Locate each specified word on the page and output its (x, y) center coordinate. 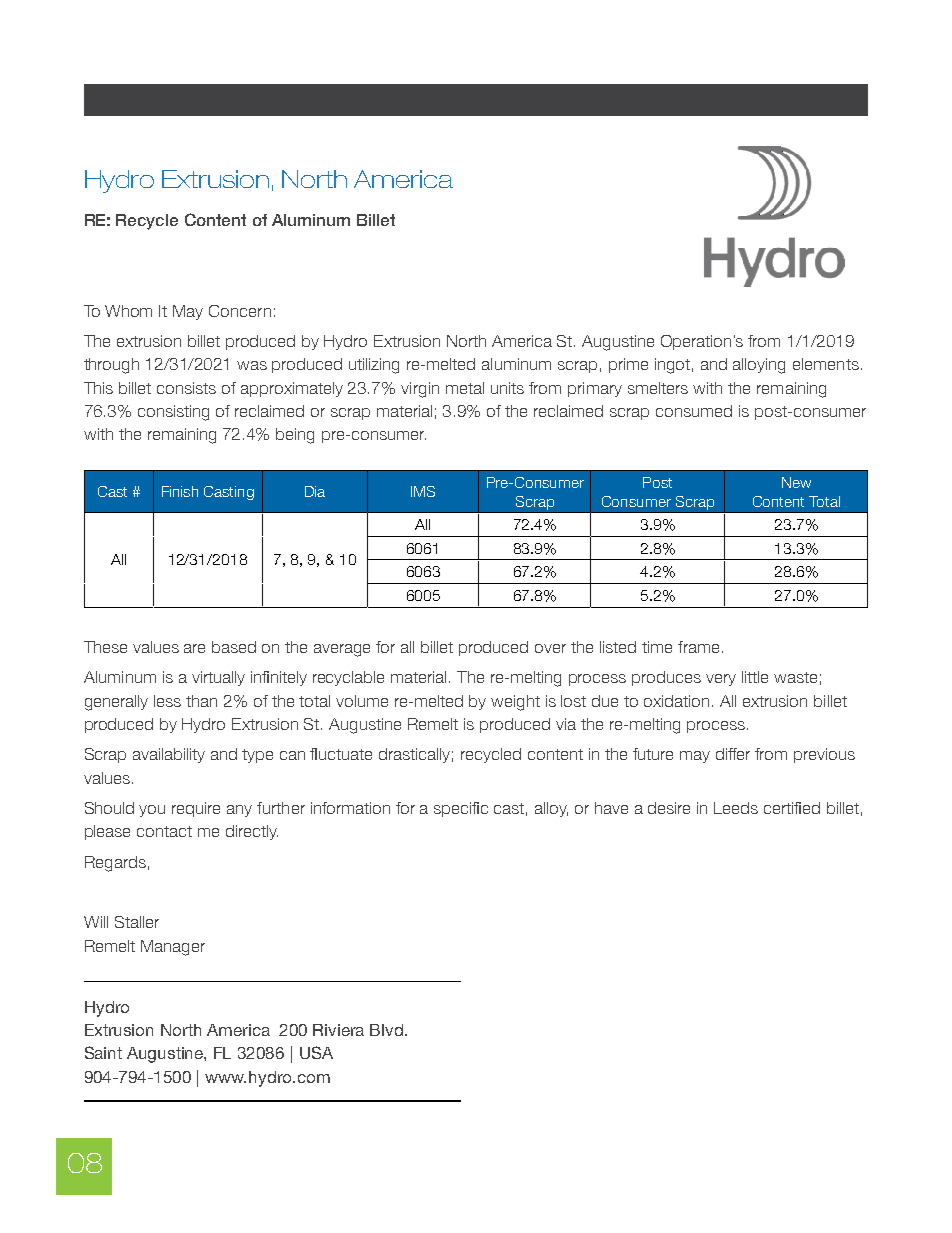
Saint (103, 1052)
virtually (218, 678)
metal (465, 388)
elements (826, 364)
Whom (128, 311)
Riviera (338, 1030)
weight (515, 703)
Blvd (388, 1030)
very (721, 680)
